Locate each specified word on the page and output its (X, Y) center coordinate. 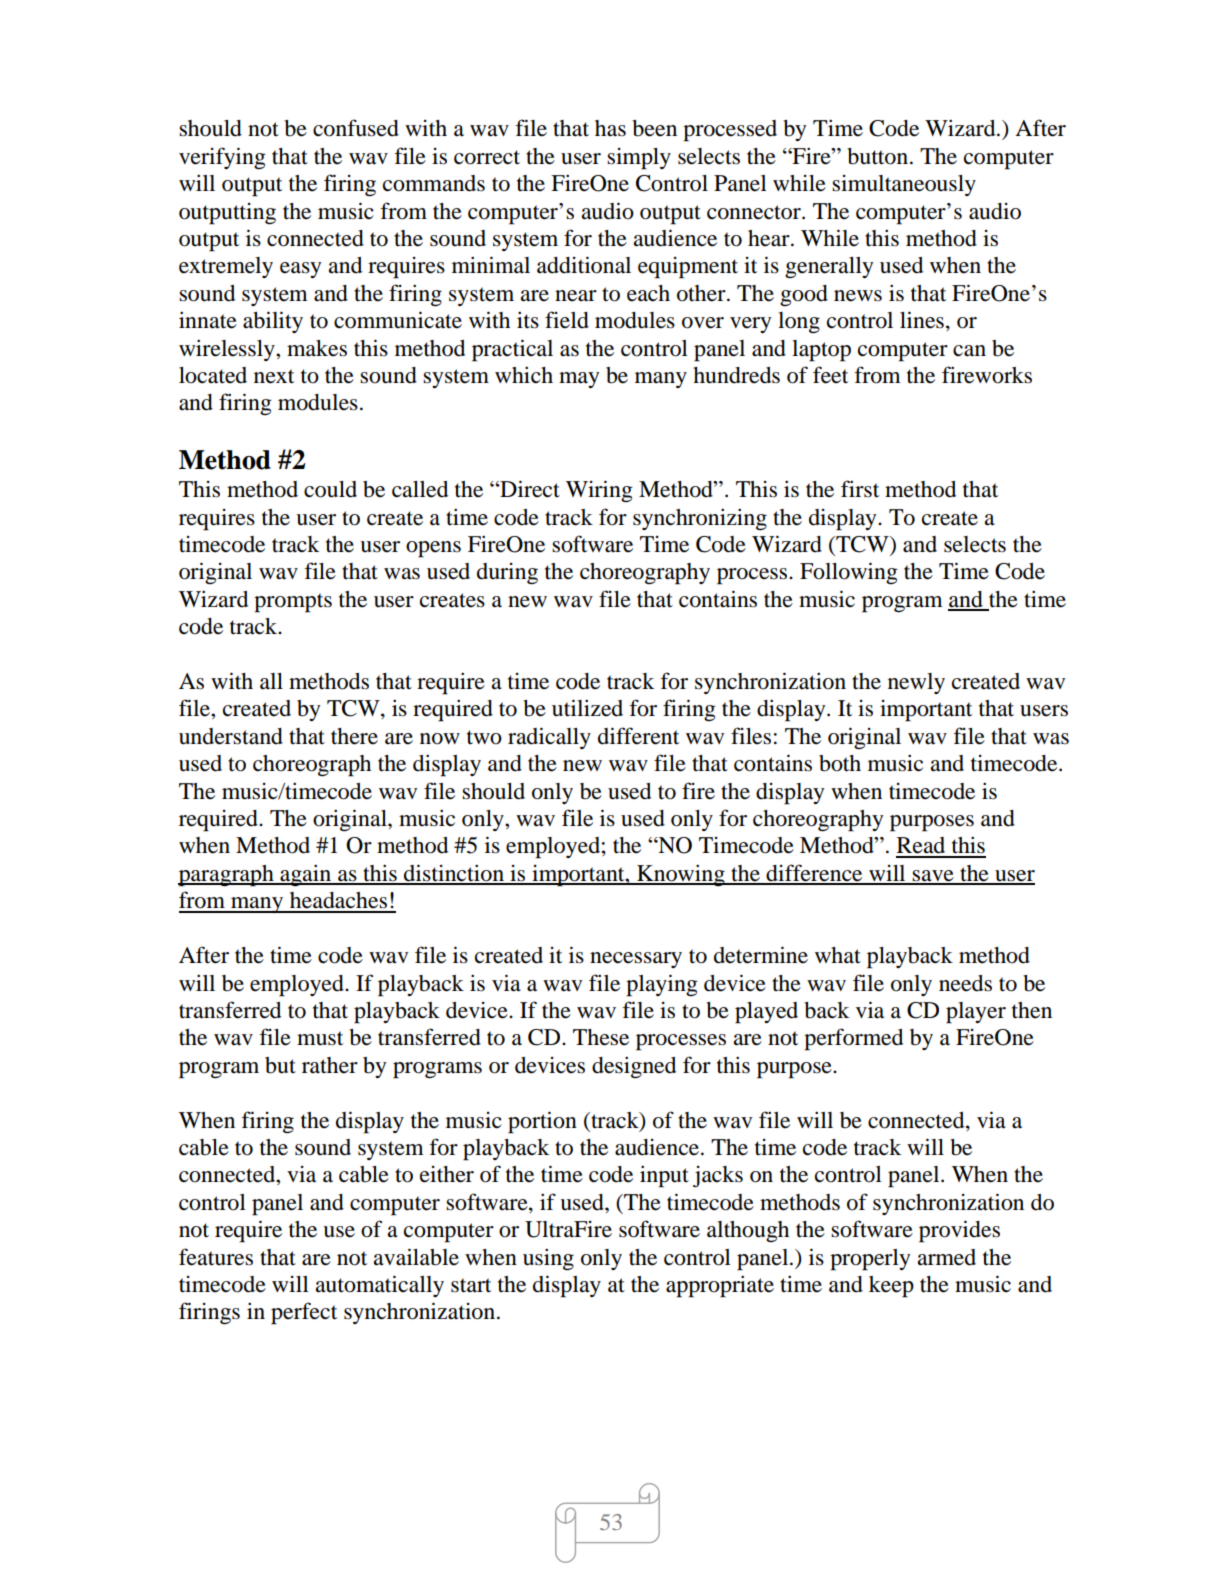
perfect (304, 1313)
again (306, 875)
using (548, 1259)
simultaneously (904, 185)
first (860, 489)
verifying (222, 158)
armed (947, 1257)
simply (639, 159)
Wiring (599, 491)
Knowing (681, 875)
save (933, 877)
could (330, 489)
